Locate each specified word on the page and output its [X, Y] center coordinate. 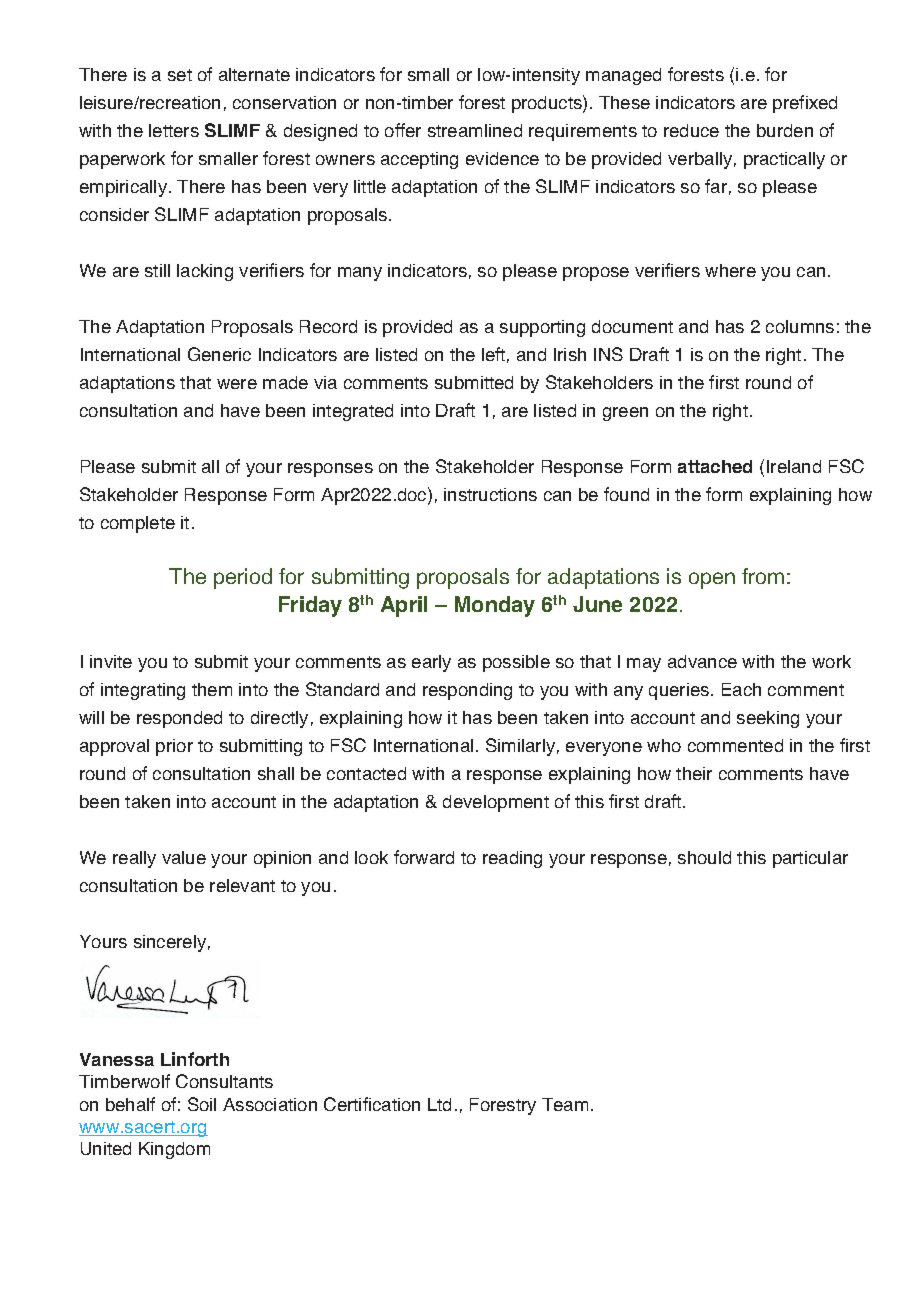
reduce [691, 130]
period [243, 578]
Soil [202, 1104]
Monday [495, 606]
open [712, 580]
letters [174, 130]
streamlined [475, 130]
